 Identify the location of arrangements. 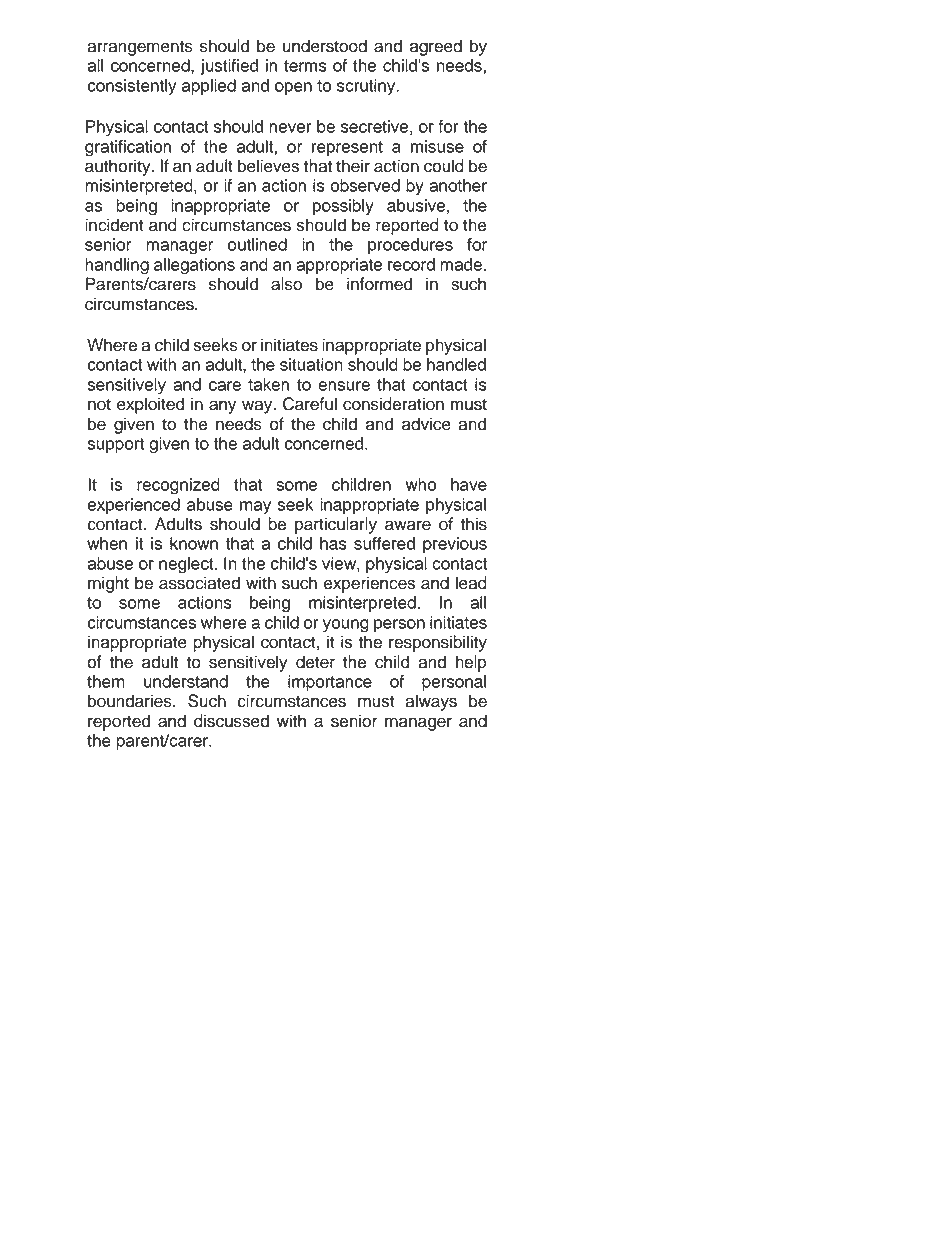
(140, 48).
